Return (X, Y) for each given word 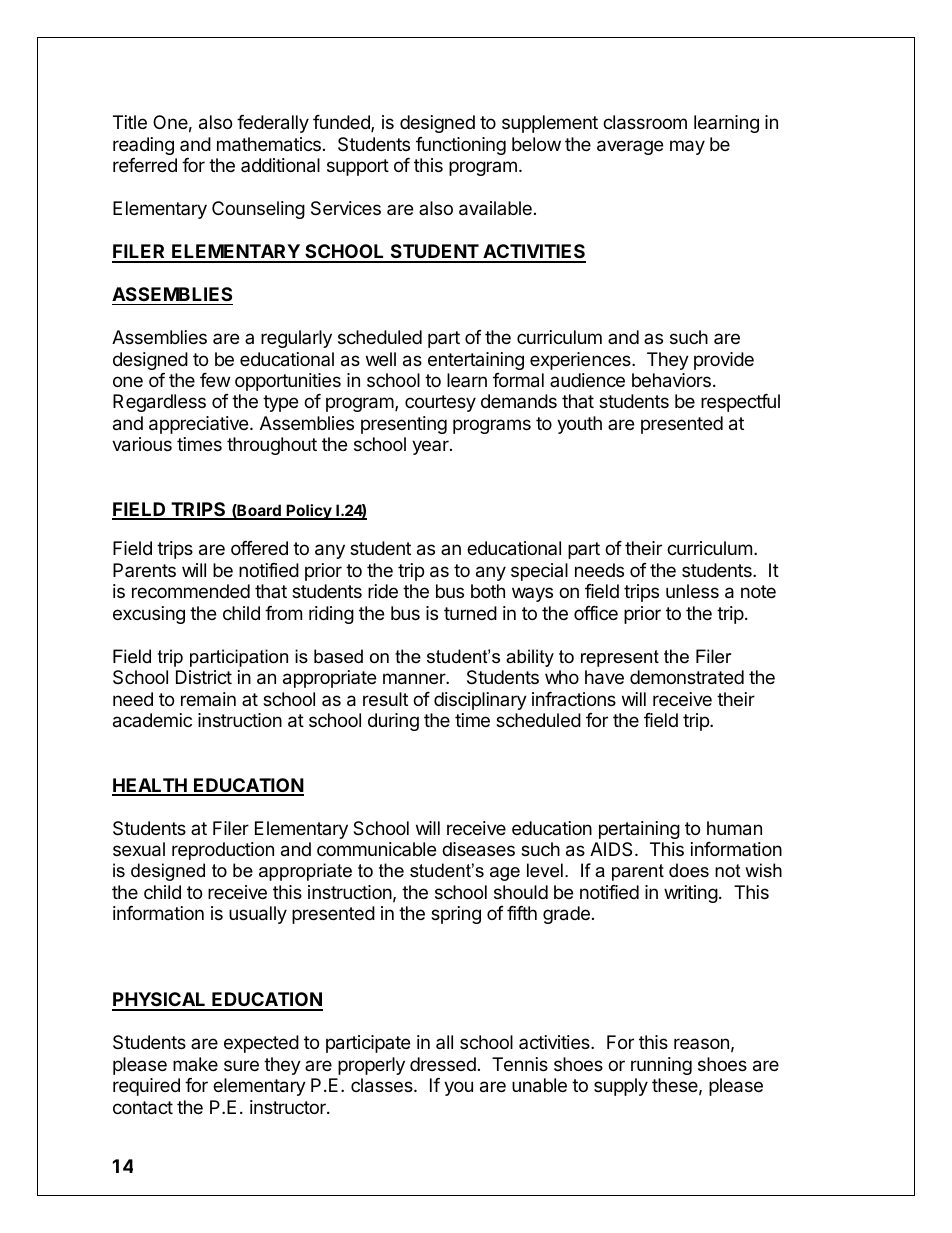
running (661, 1066)
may (687, 147)
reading (143, 146)
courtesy (440, 403)
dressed (443, 1064)
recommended (191, 591)
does (689, 870)
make (195, 1064)
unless (692, 591)
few (215, 380)
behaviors (671, 380)
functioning (461, 146)
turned (470, 613)
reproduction (223, 851)
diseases (478, 849)
